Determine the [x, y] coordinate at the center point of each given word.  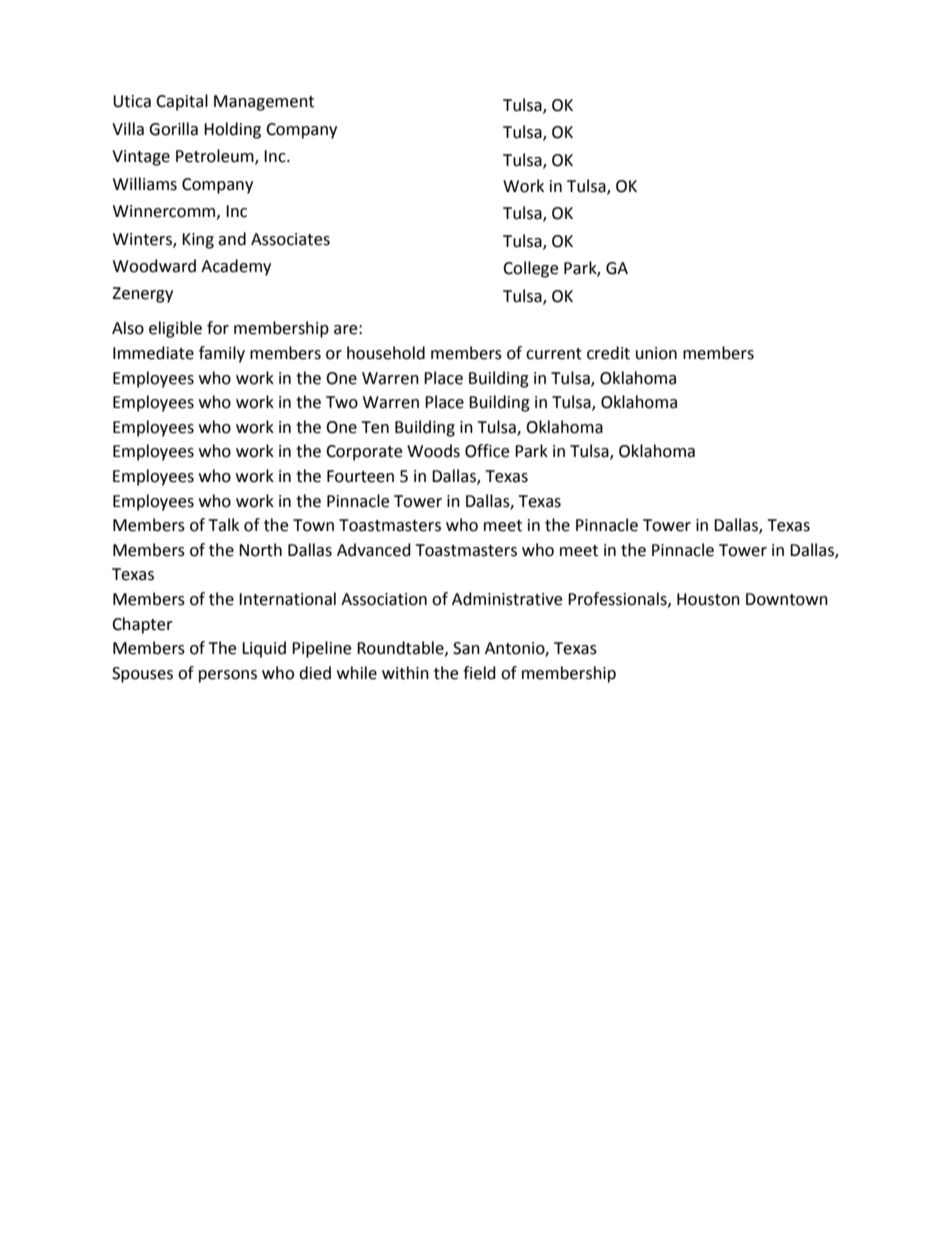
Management [264, 103]
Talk [223, 525]
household [386, 353]
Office [487, 451]
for [218, 328]
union [656, 353]
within [405, 673]
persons [228, 676]
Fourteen [360, 476]
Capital [182, 102]
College [530, 269]
